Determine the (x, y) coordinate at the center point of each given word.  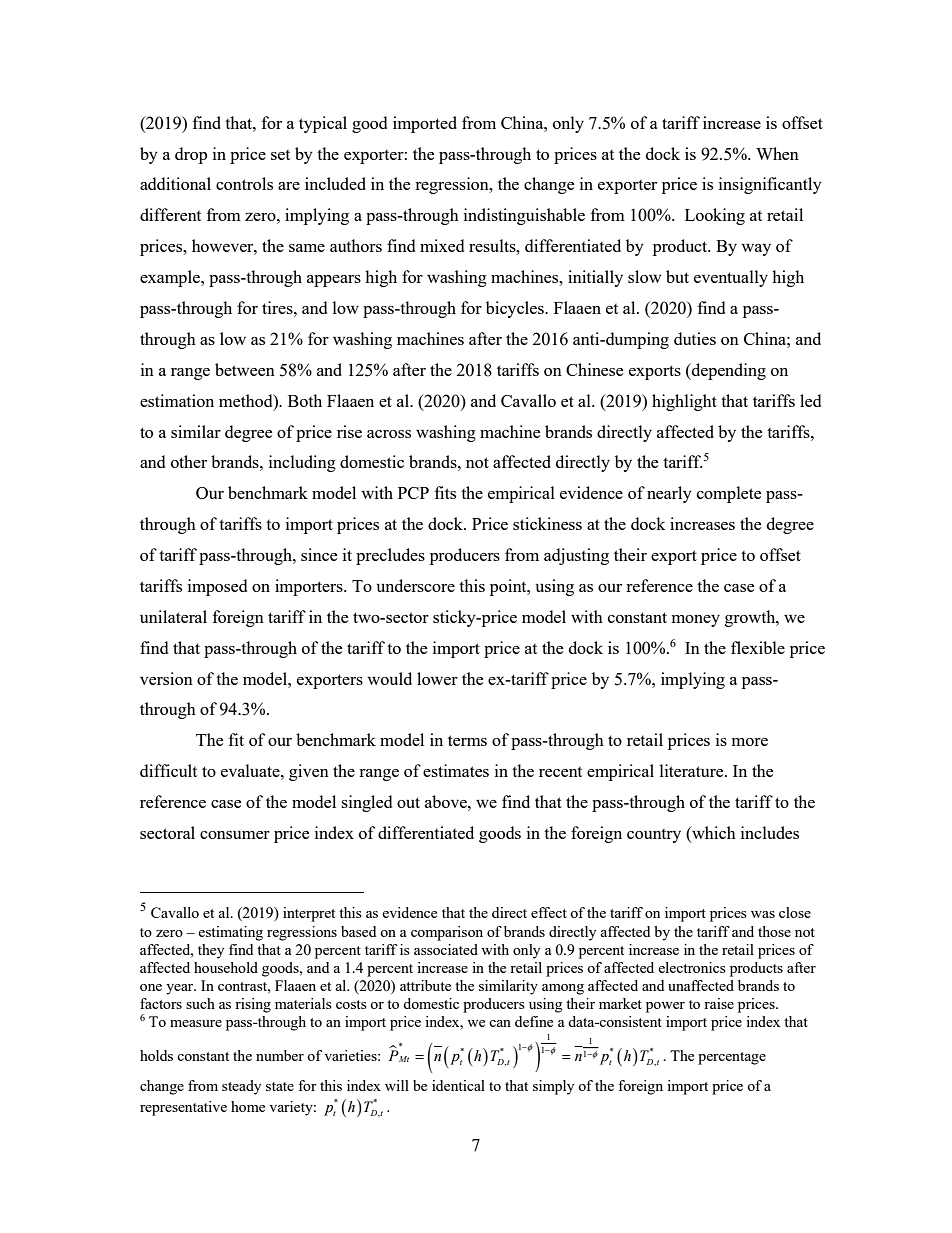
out (408, 802)
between (245, 369)
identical (458, 1085)
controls (244, 183)
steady (241, 1087)
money (696, 621)
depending (728, 371)
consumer (235, 835)
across (389, 434)
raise (719, 1003)
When (777, 153)
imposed (217, 587)
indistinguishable (524, 216)
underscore (416, 585)
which (713, 834)
